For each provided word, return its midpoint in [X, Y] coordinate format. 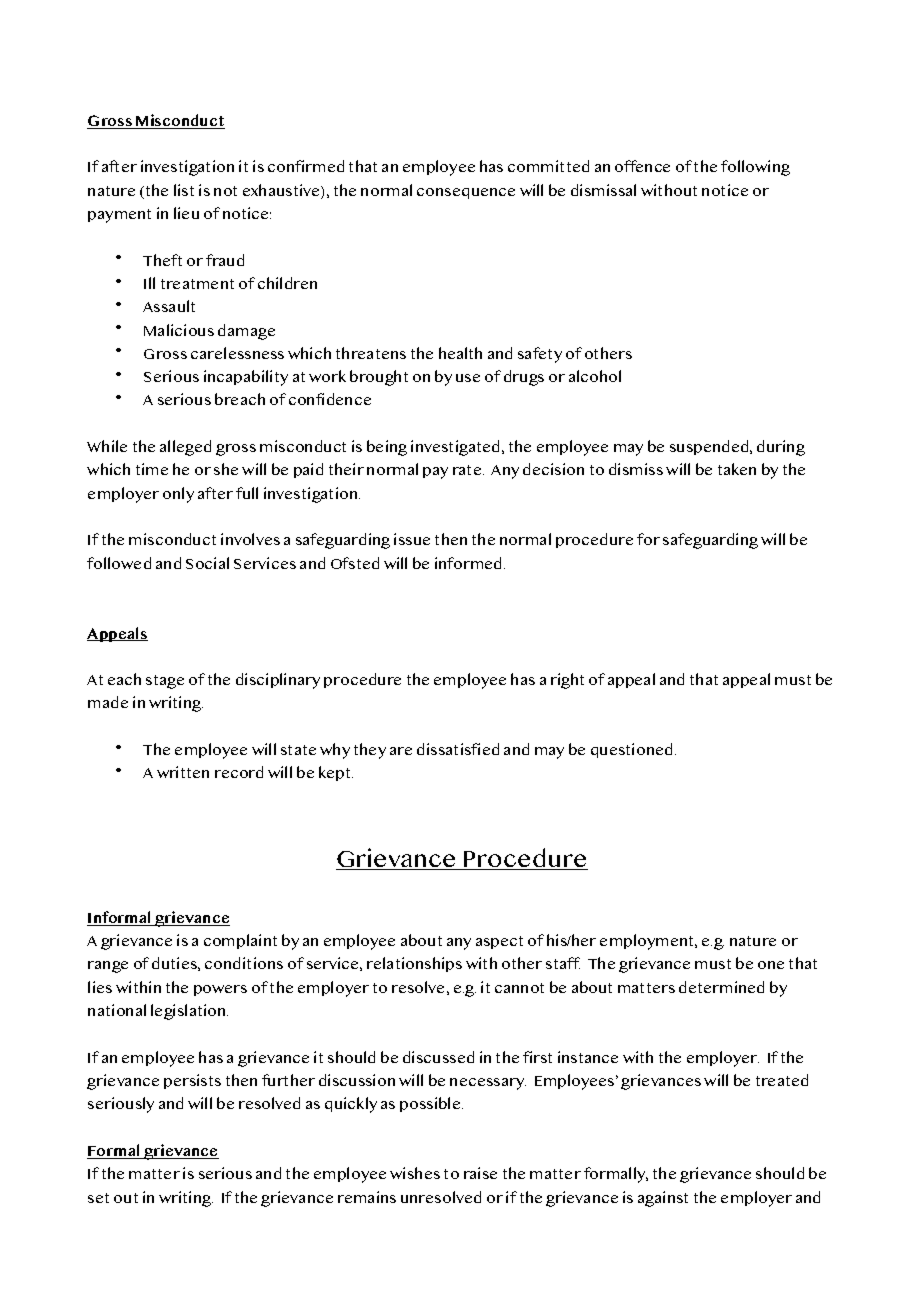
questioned [631, 750]
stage [165, 682]
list [184, 190]
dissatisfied [458, 749]
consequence [466, 193]
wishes [415, 1173]
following [755, 168]
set [98, 1198]
